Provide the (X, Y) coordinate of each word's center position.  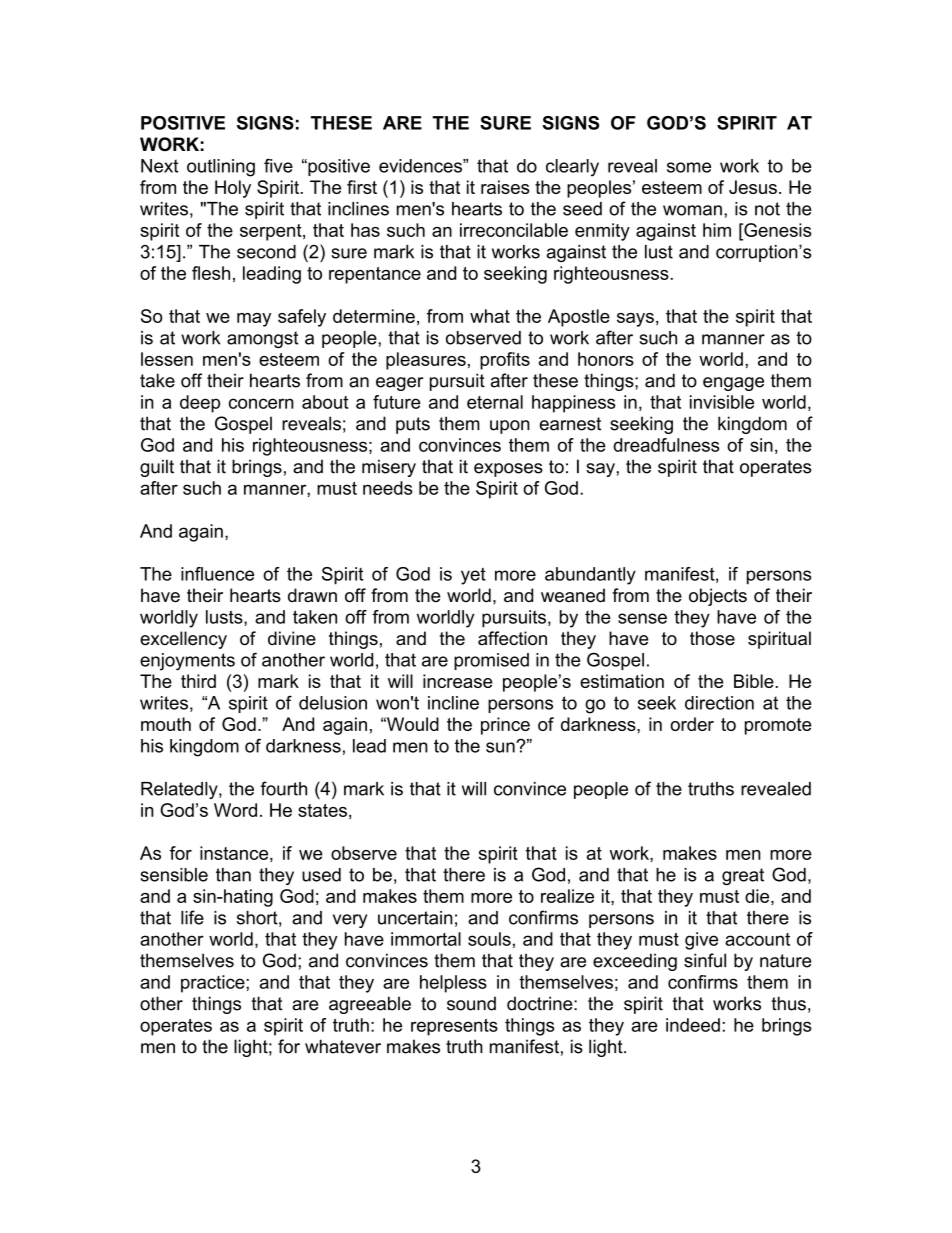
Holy (233, 189)
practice (214, 984)
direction (719, 703)
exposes (508, 470)
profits (505, 361)
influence (217, 574)
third (198, 681)
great (743, 876)
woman (692, 210)
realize (567, 896)
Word (235, 810)
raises (505, 187)
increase (457, 681)
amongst (262, 339)
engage (733, 384)
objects (718, 597)
